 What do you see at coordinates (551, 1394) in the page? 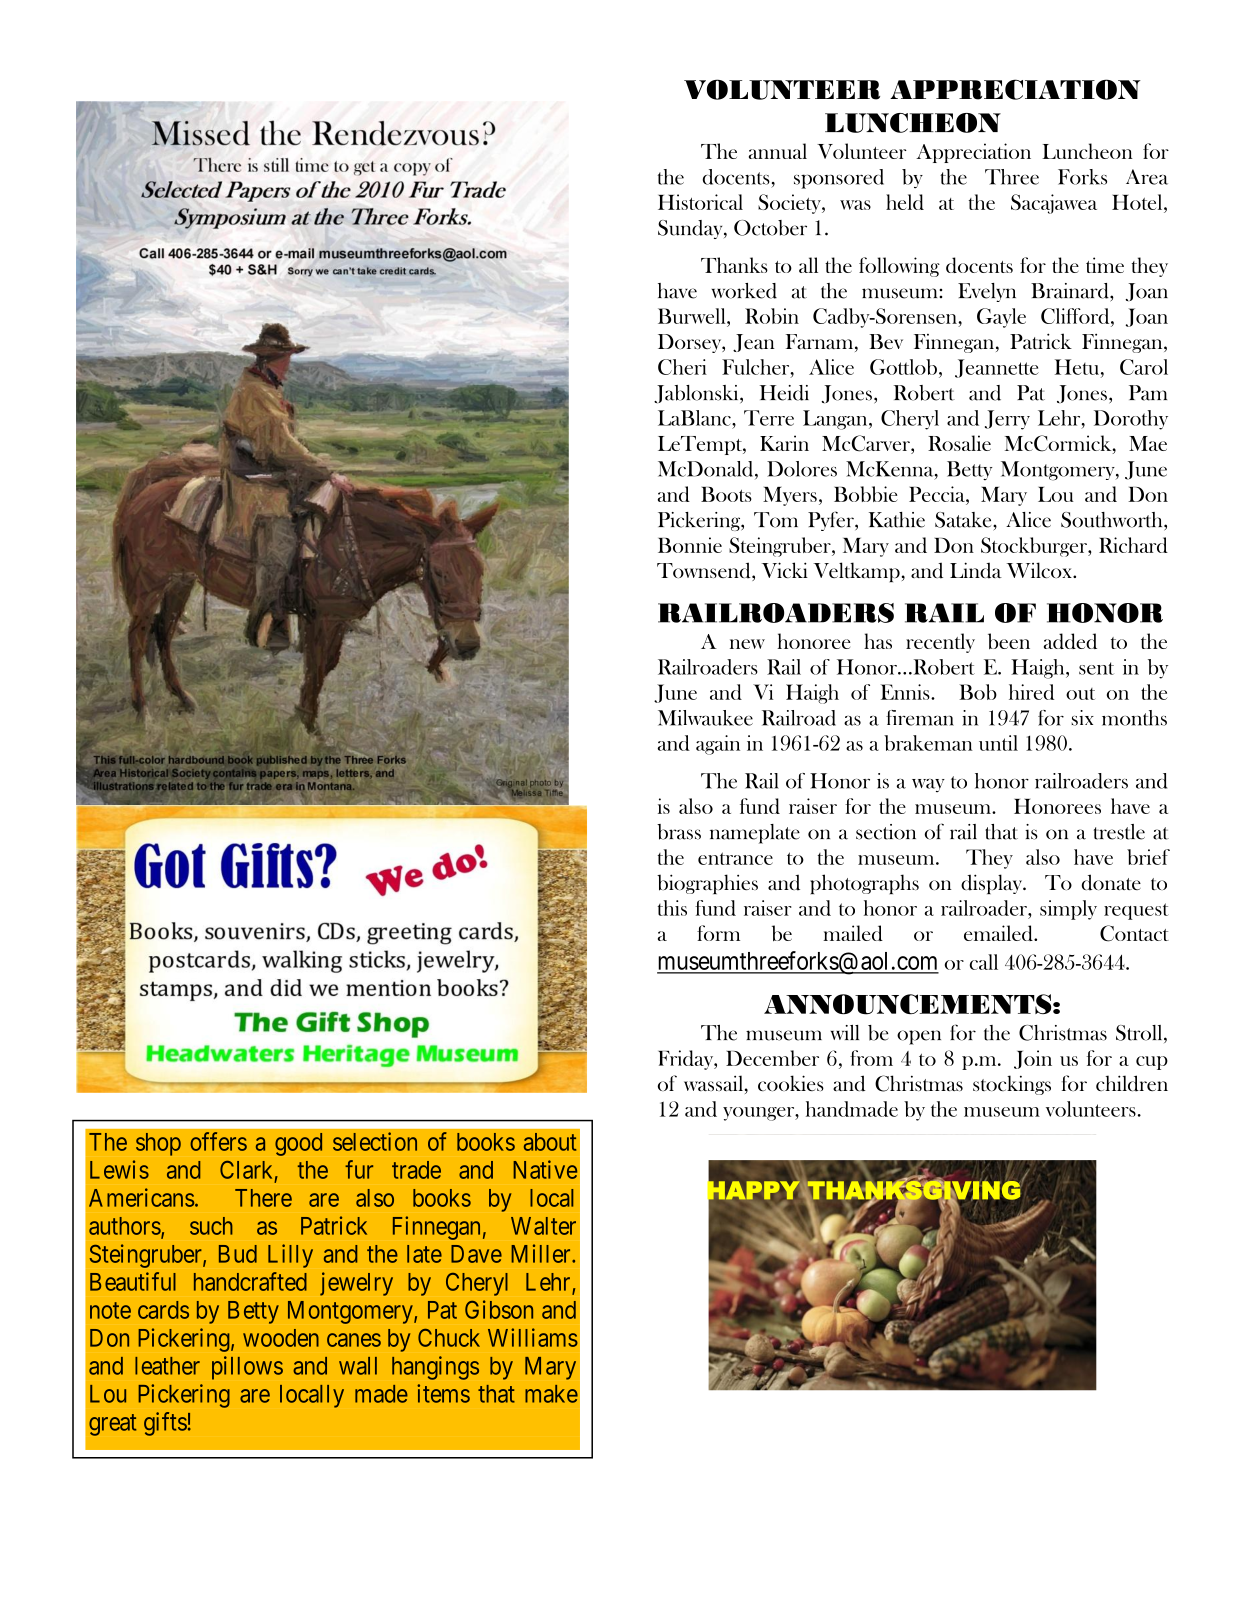
I see `make` at bounding box center [551, 1394].
